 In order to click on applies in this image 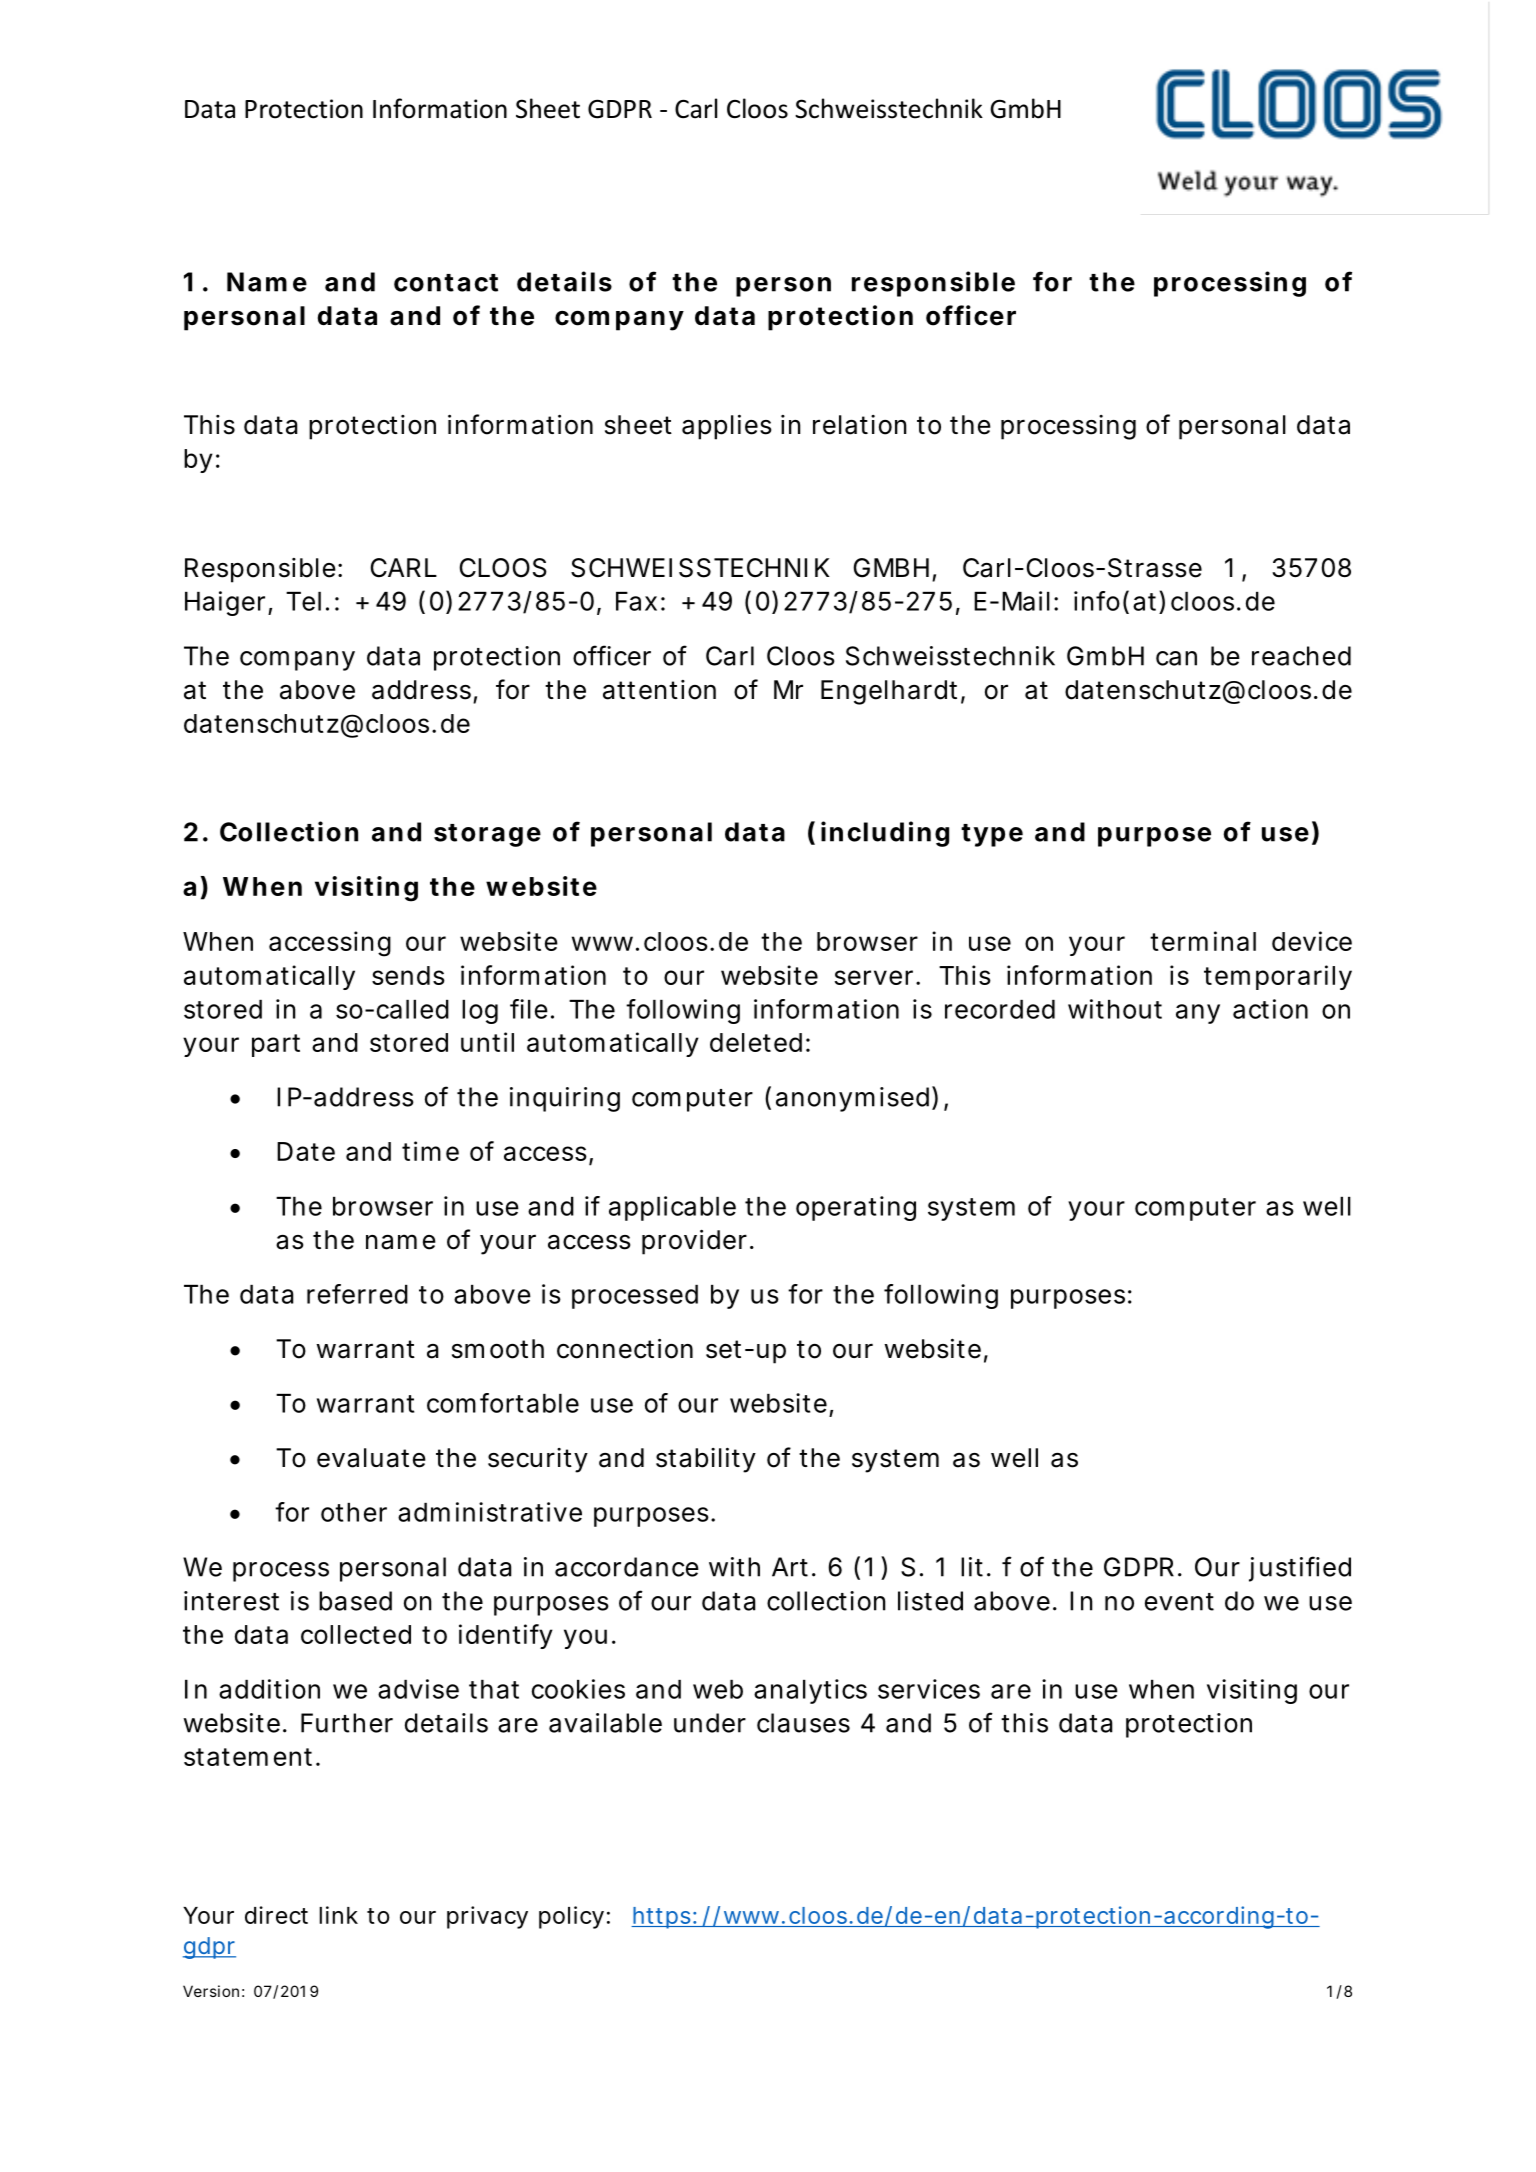, I will do `click(726, 427)`.
